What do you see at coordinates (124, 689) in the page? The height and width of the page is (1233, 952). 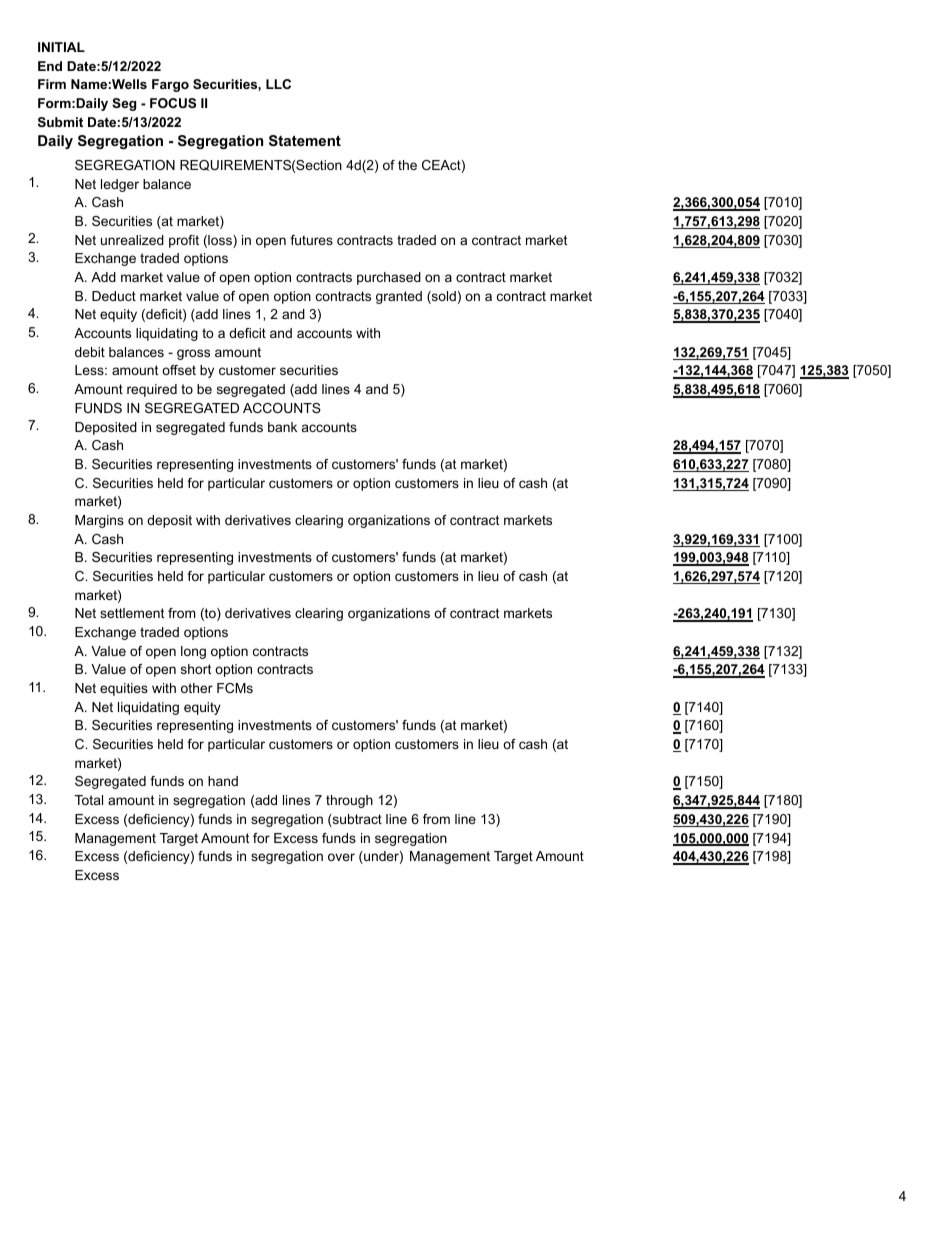 I see `equities` at bounding box center [124, 689].
